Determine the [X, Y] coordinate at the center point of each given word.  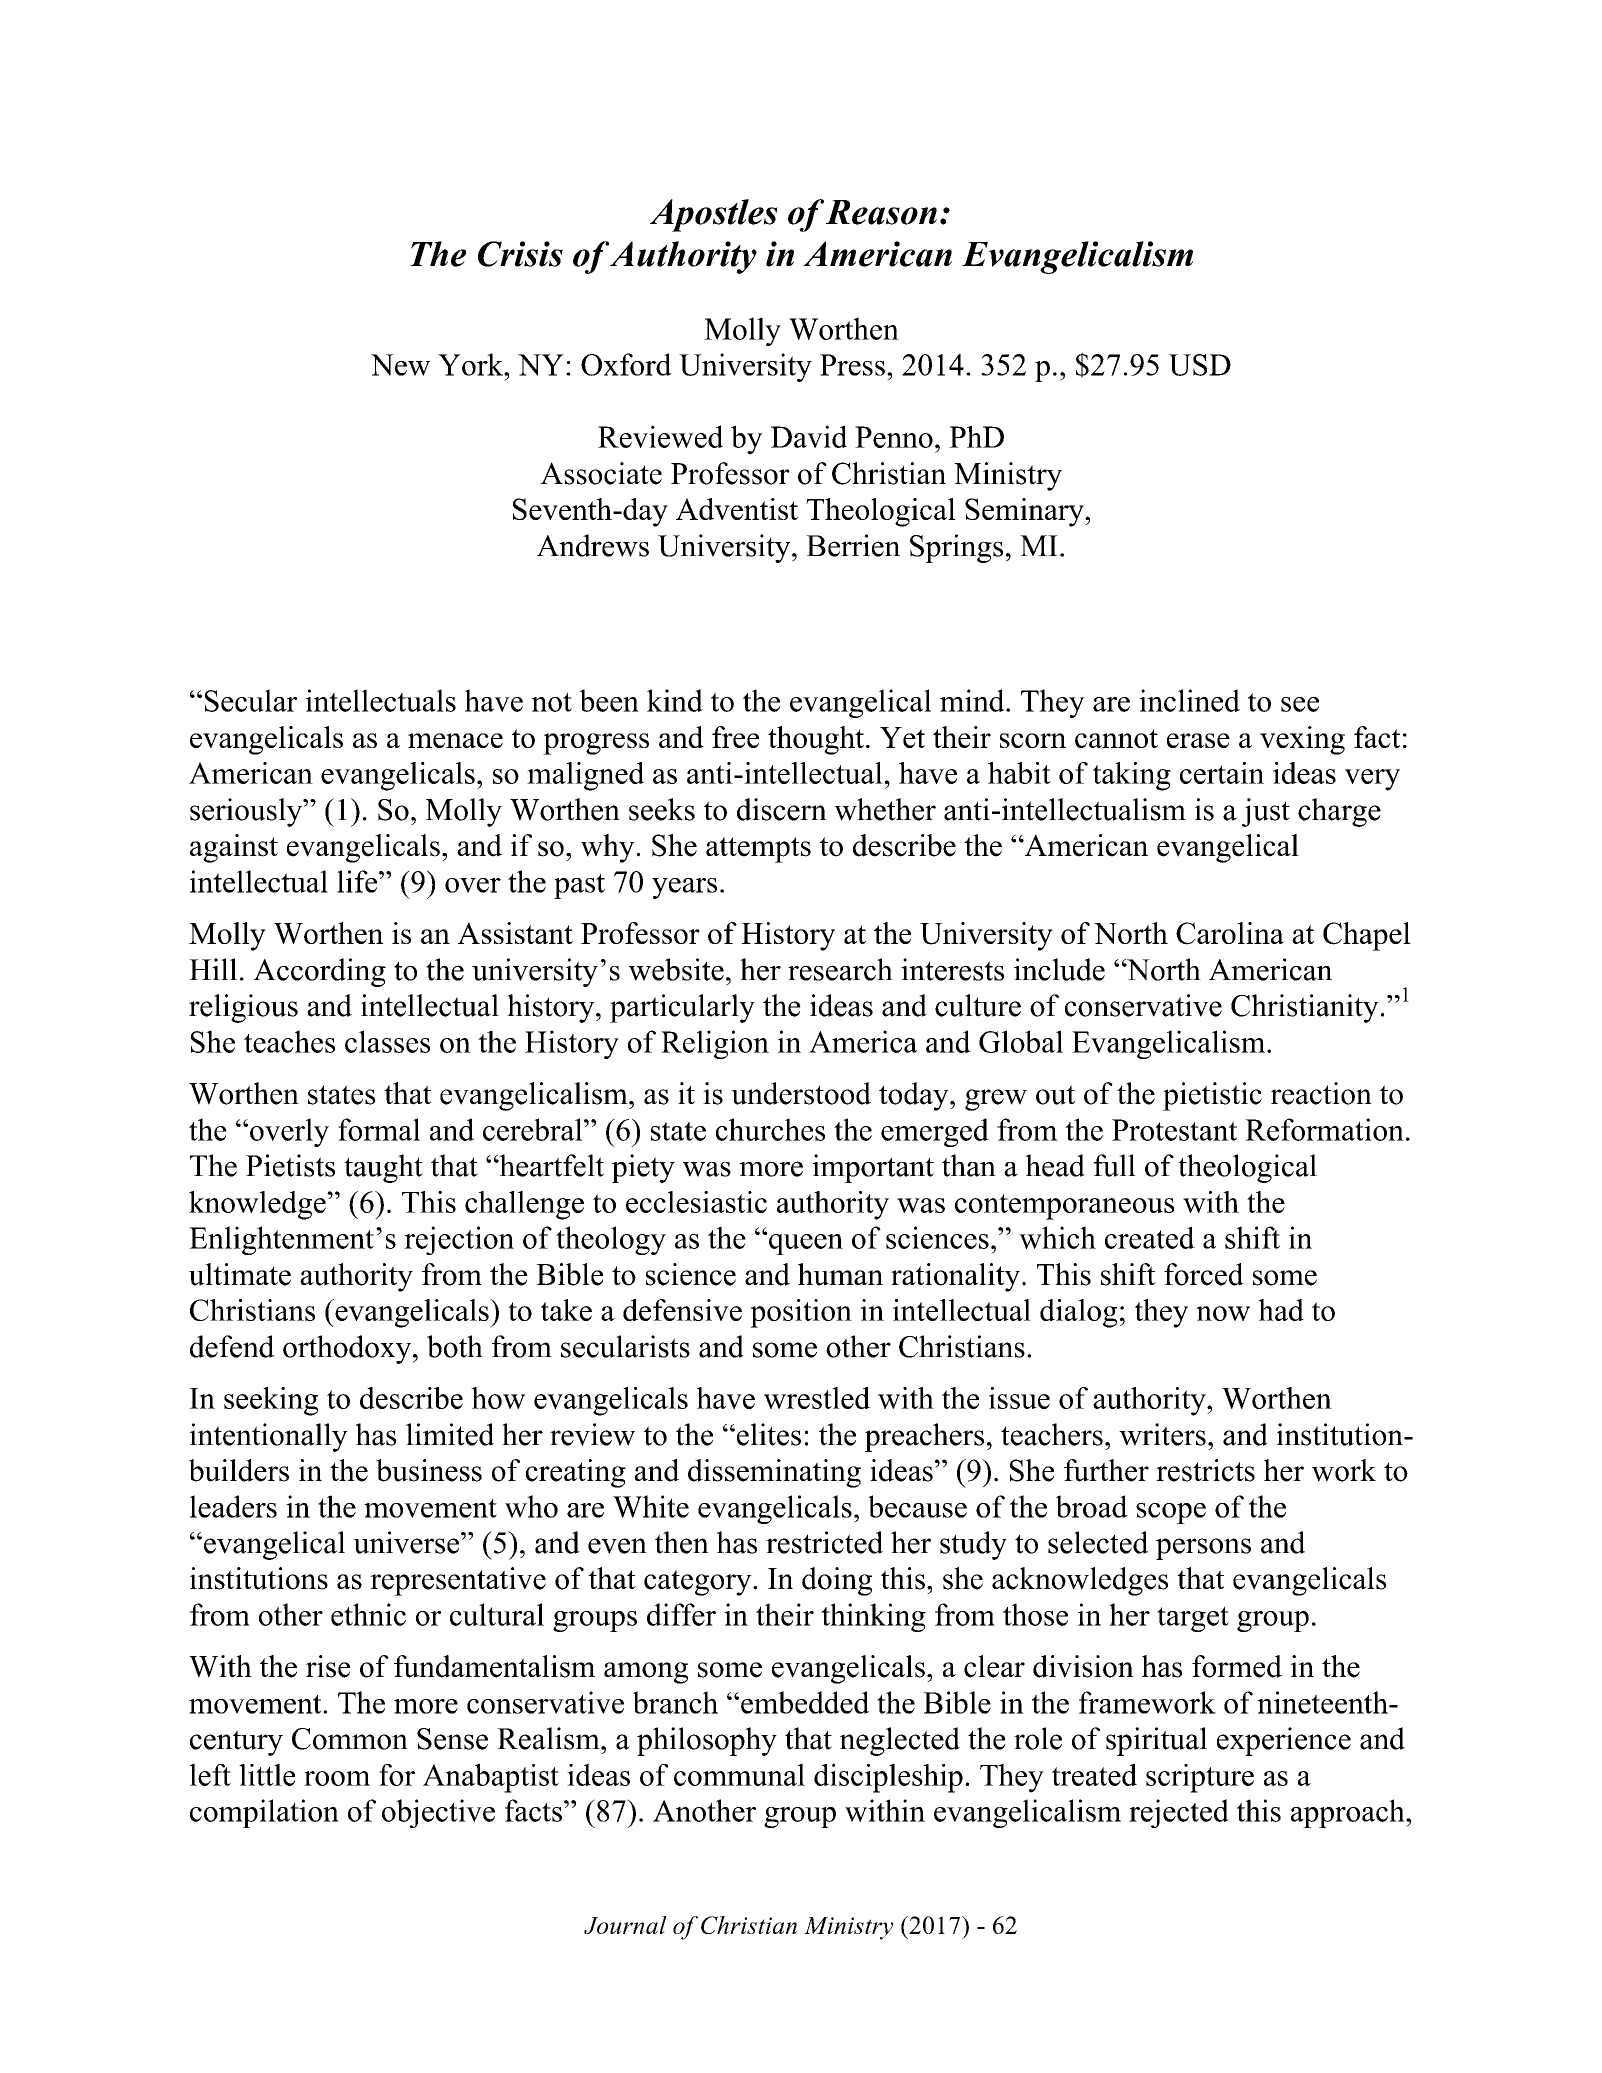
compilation [264, 1813]
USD [1200, 365]
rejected [1179, 1813]
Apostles [714, 215]
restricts [1205, 1470]
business [429, 1470]
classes [387, 1041]
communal [739, 1774]
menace [455, 740]
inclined [1189, 700]
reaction [1321, 1093]
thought [816, 740]
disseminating [774, 1473]
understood [801, 1093]
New [400, 365]
